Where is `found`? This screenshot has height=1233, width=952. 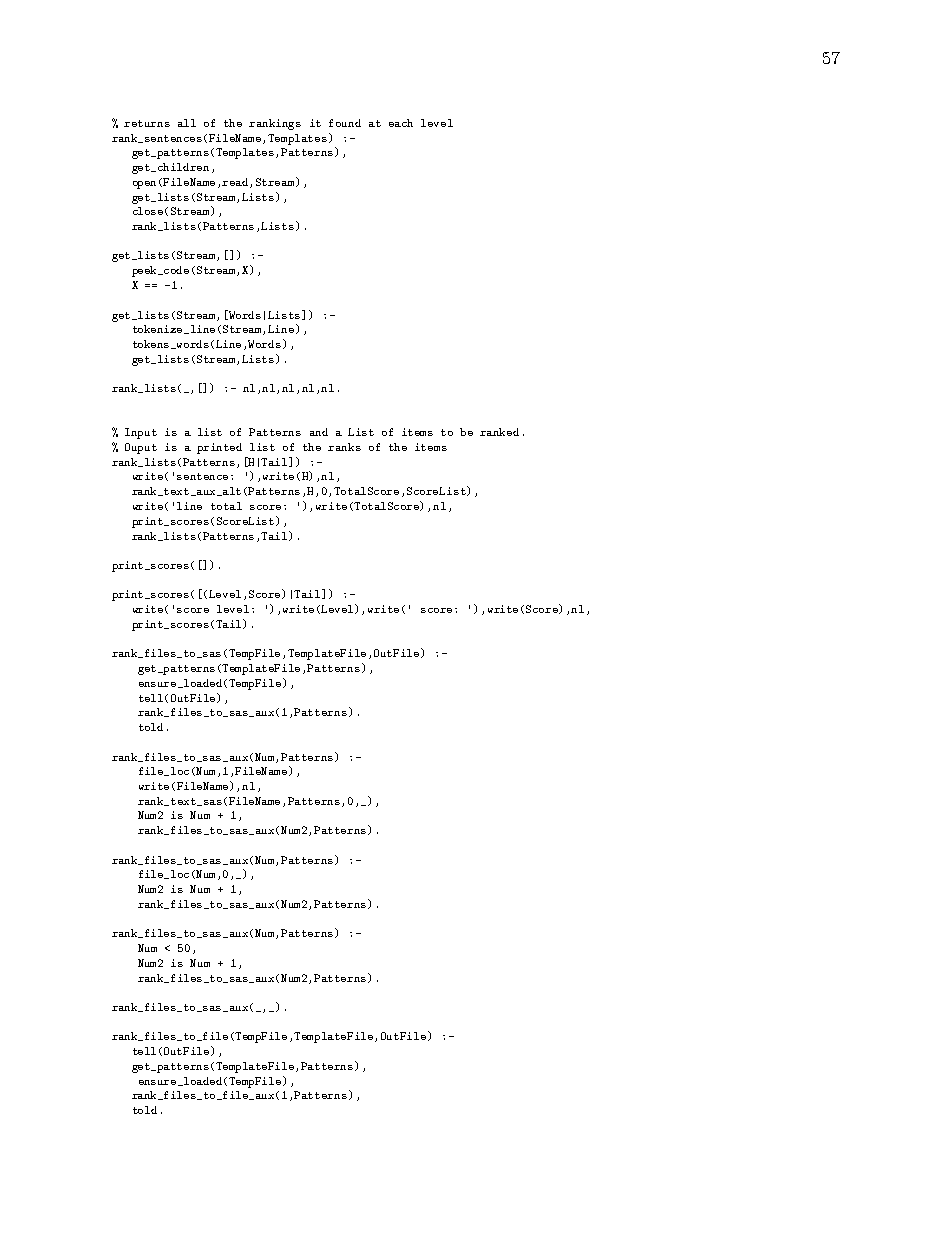 found is located at coordinates (345, 123).
